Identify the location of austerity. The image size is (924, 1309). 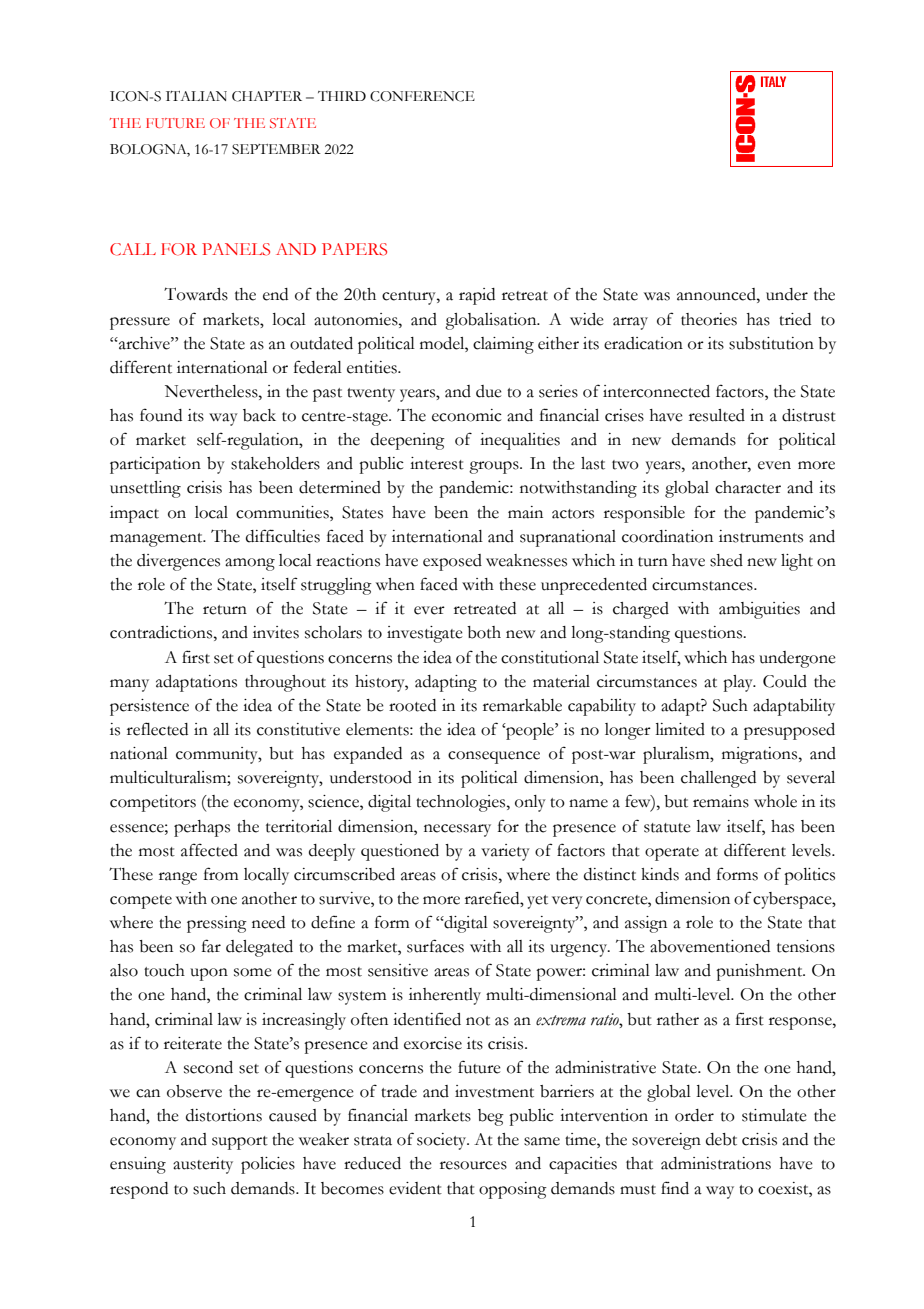
(203, 1165).
